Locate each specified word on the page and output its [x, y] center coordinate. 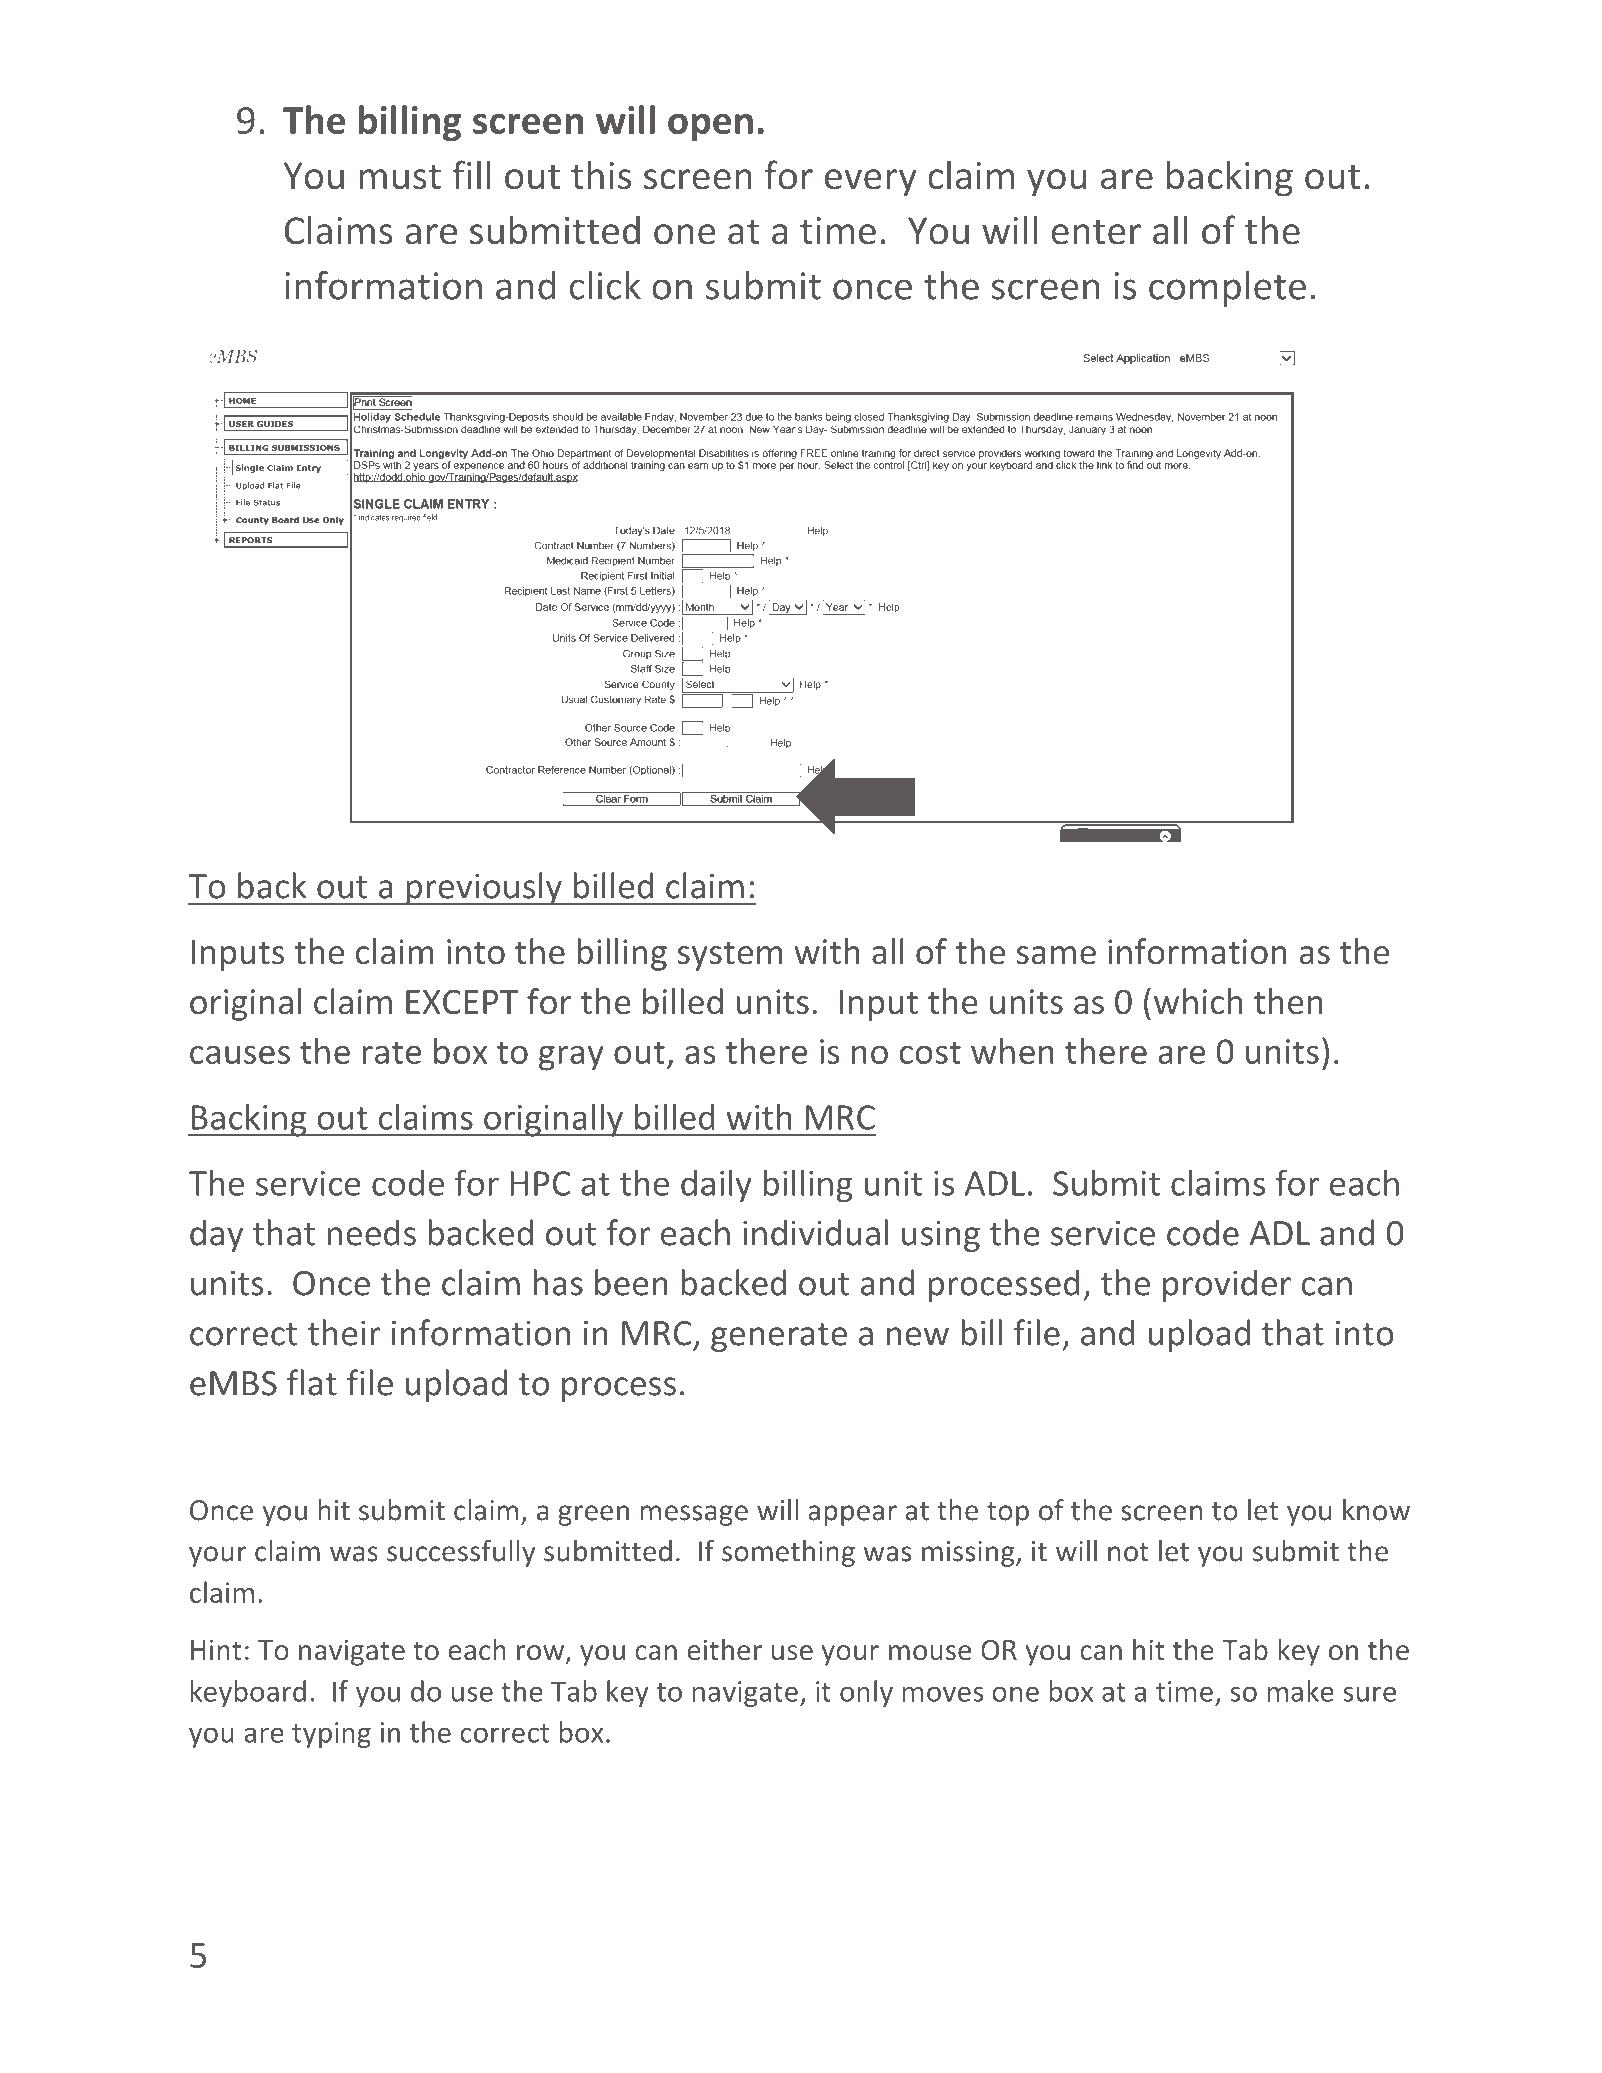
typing [331, 1735]
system [730, 956]
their [344, 1332]
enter [1096, 232]
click [605, 285]
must [400, 177]
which [1198, 1001]
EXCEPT [462, 1002]
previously [484, 888]
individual [815, 1232]
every [871, 183]
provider [1227, 1285]
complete [1227, 289]
